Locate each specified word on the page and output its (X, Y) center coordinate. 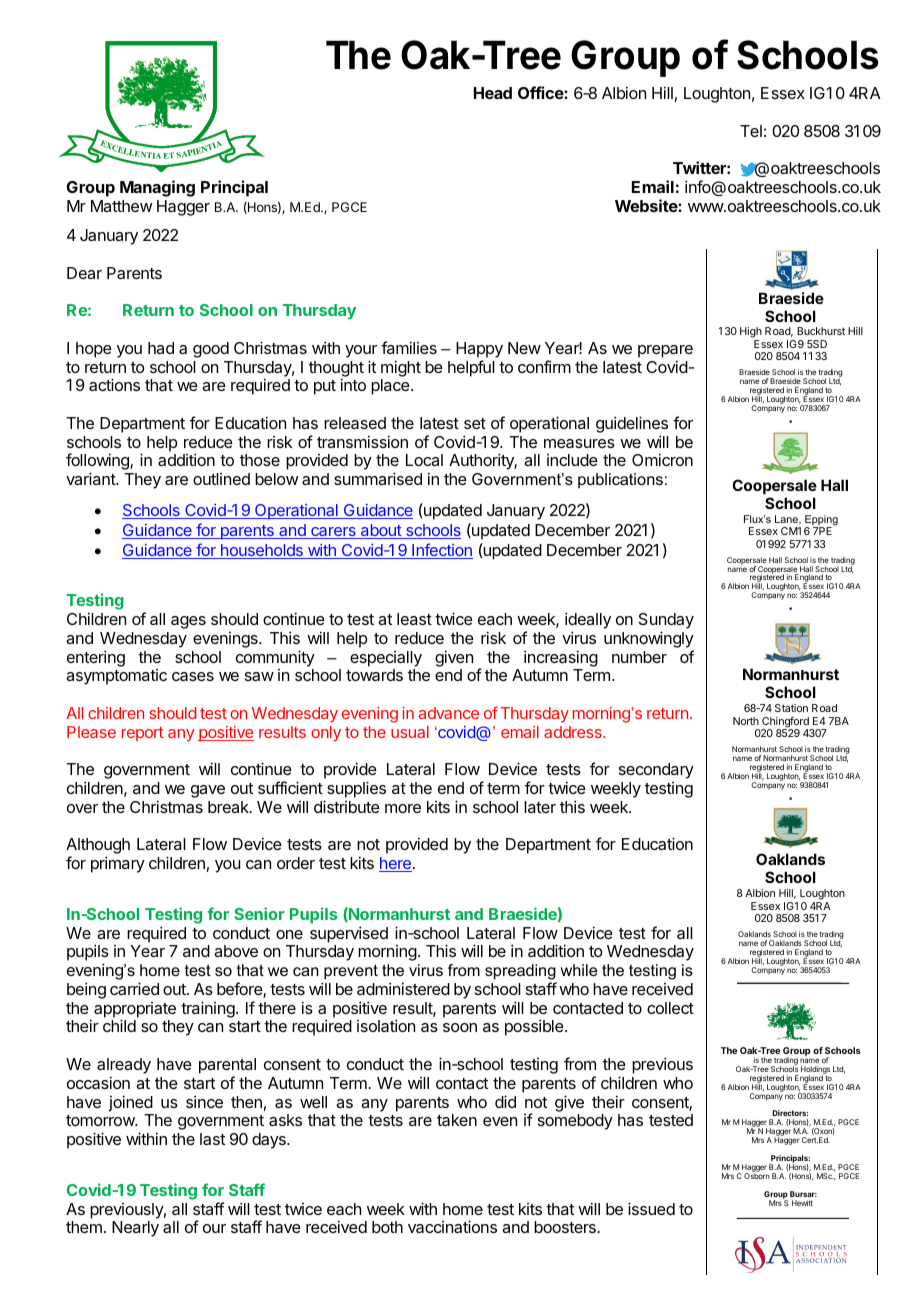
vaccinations (452, 1226)
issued (651, 1208)
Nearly (135, 1229)
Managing (157, 188)
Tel (751, 131)
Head (493, 93)
